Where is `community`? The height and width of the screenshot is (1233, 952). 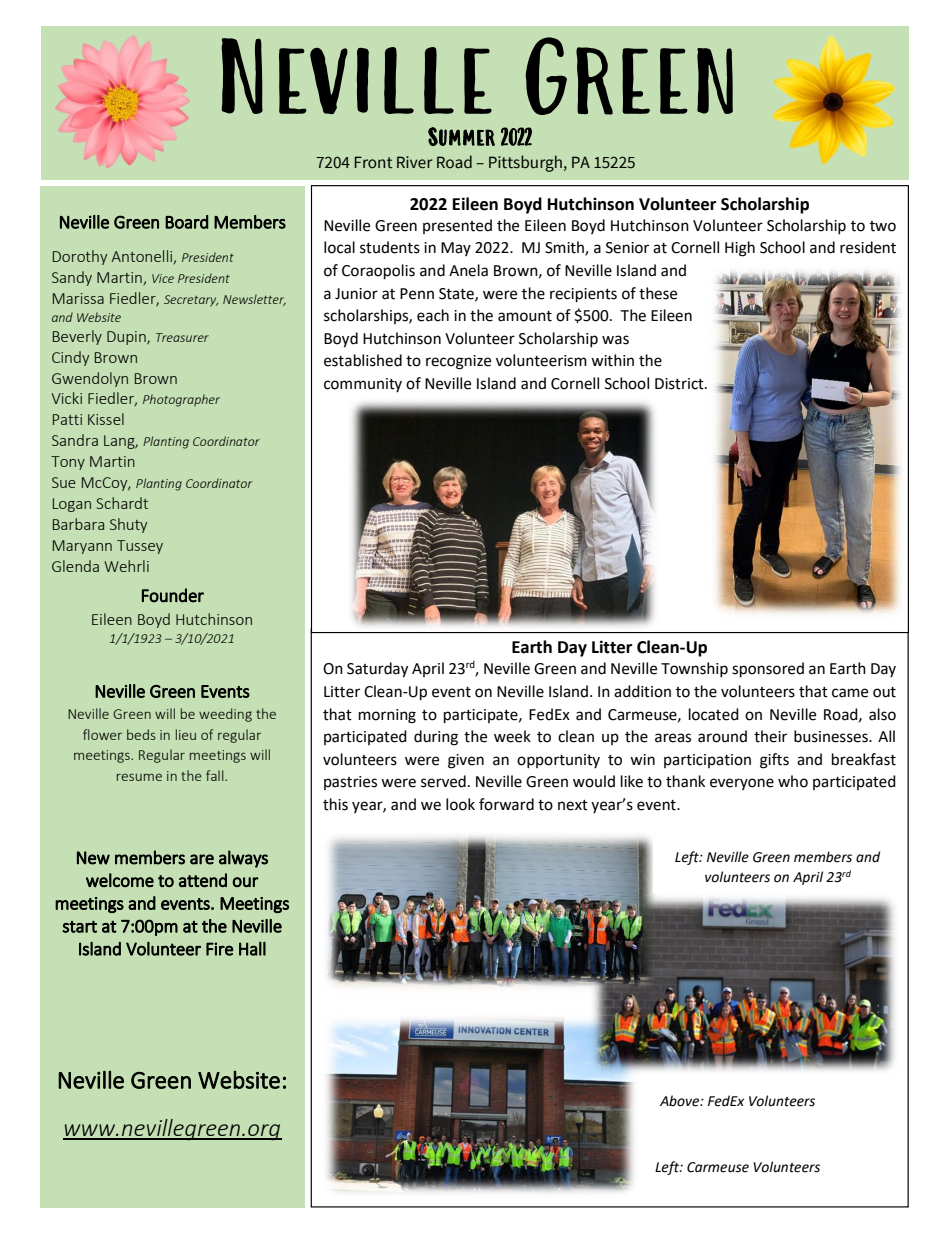 community is located at coordinates (363, 385).
